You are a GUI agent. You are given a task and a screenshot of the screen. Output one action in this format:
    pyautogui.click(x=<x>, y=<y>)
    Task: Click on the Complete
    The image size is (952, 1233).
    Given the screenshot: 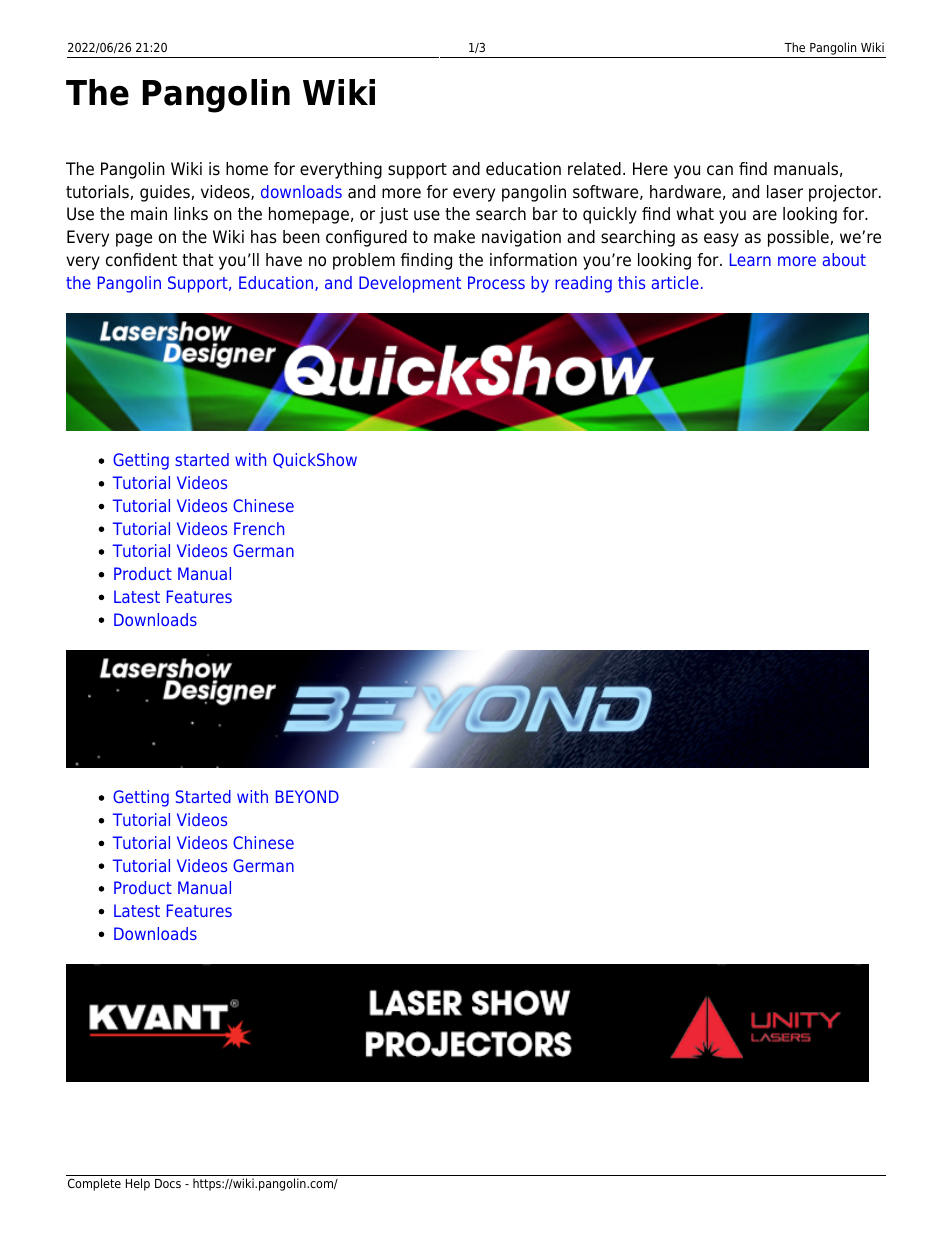 What is the action you would take?
    pyautogui.click(x=94, y=1184)
